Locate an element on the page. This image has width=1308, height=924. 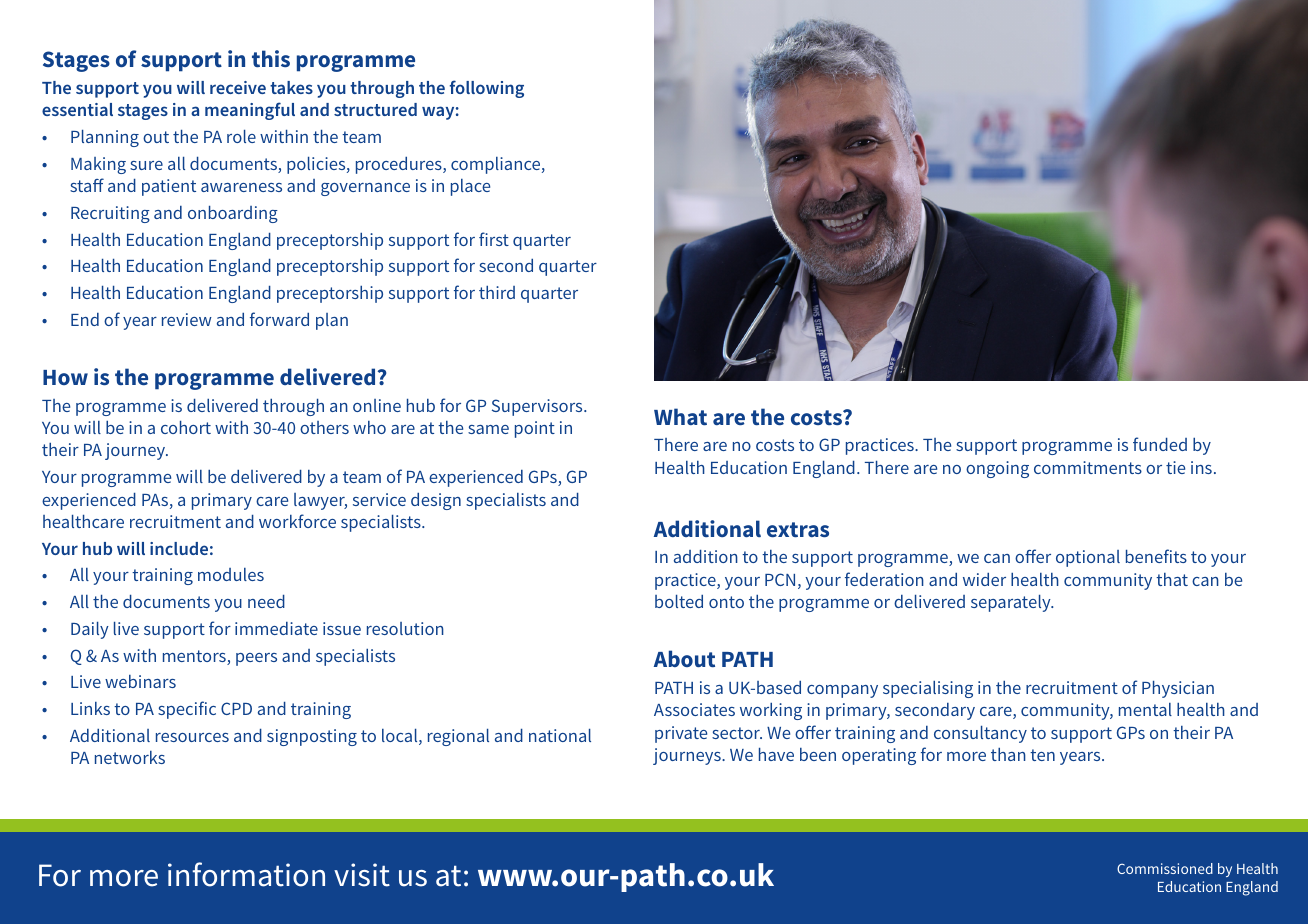
information is located at coordinates (246, 874).
